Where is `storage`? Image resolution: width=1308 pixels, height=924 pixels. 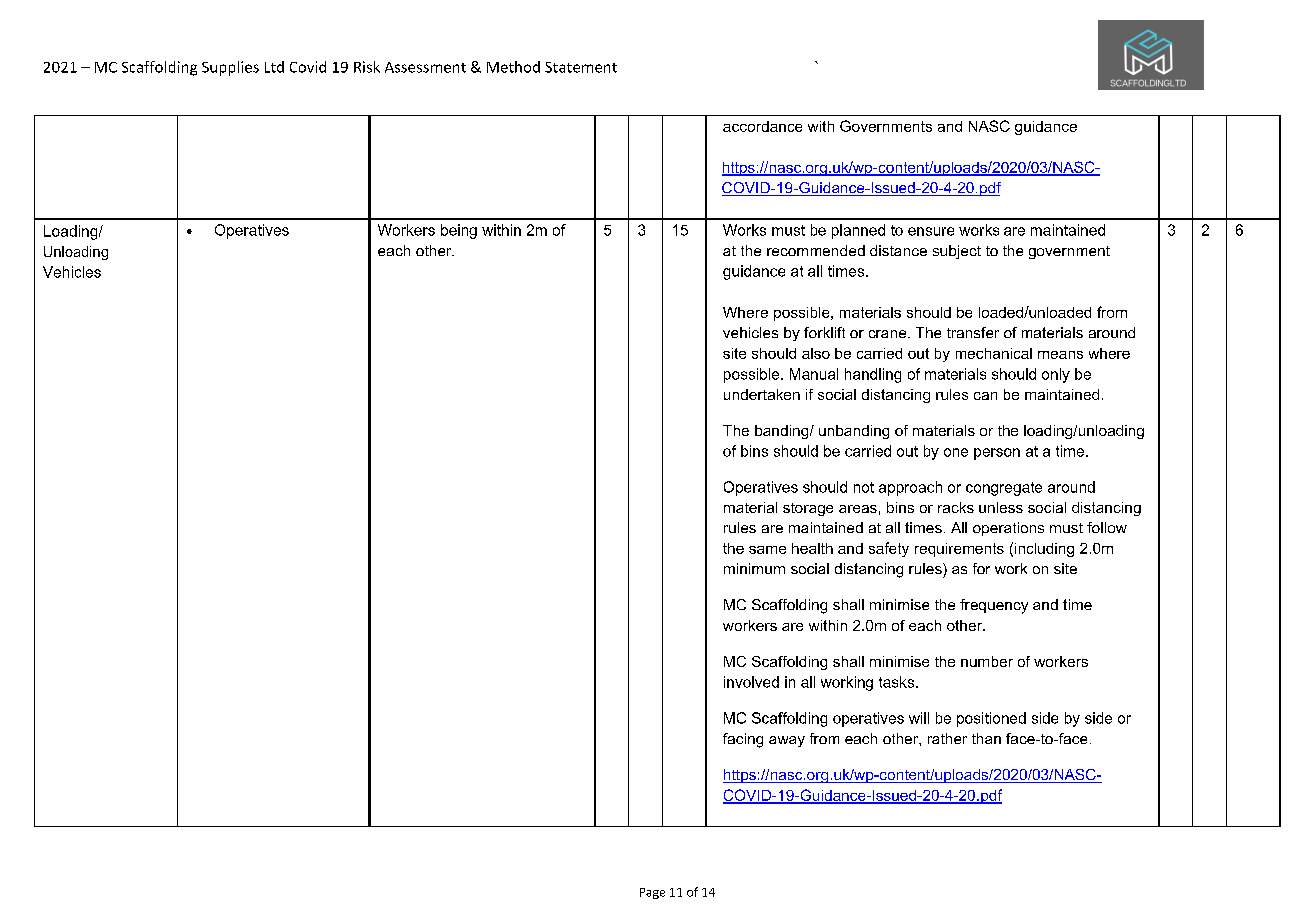 storage is located at coordinates (808, 509).
